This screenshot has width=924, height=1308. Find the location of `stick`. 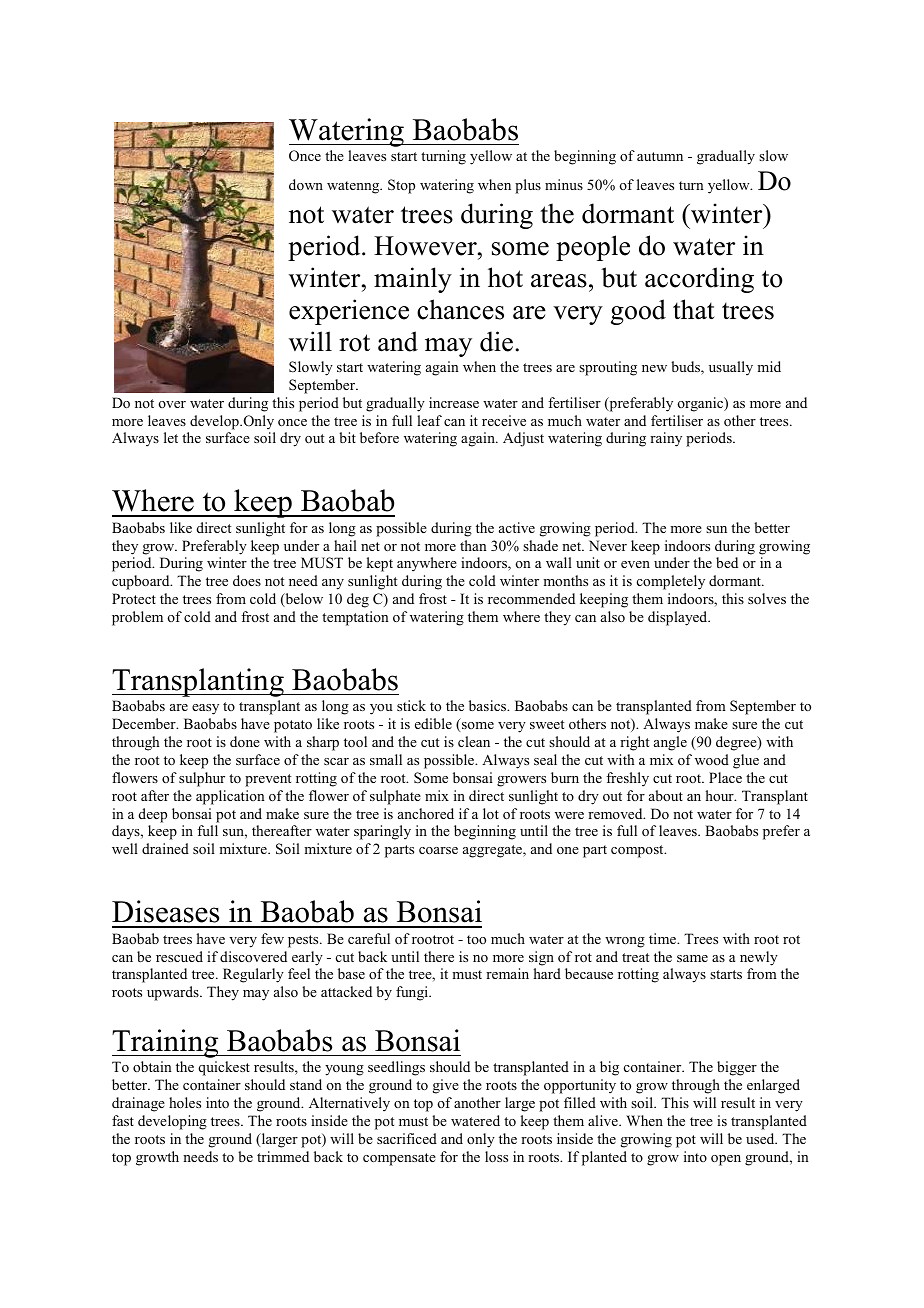

stick is located at coordinates (411, 705).
